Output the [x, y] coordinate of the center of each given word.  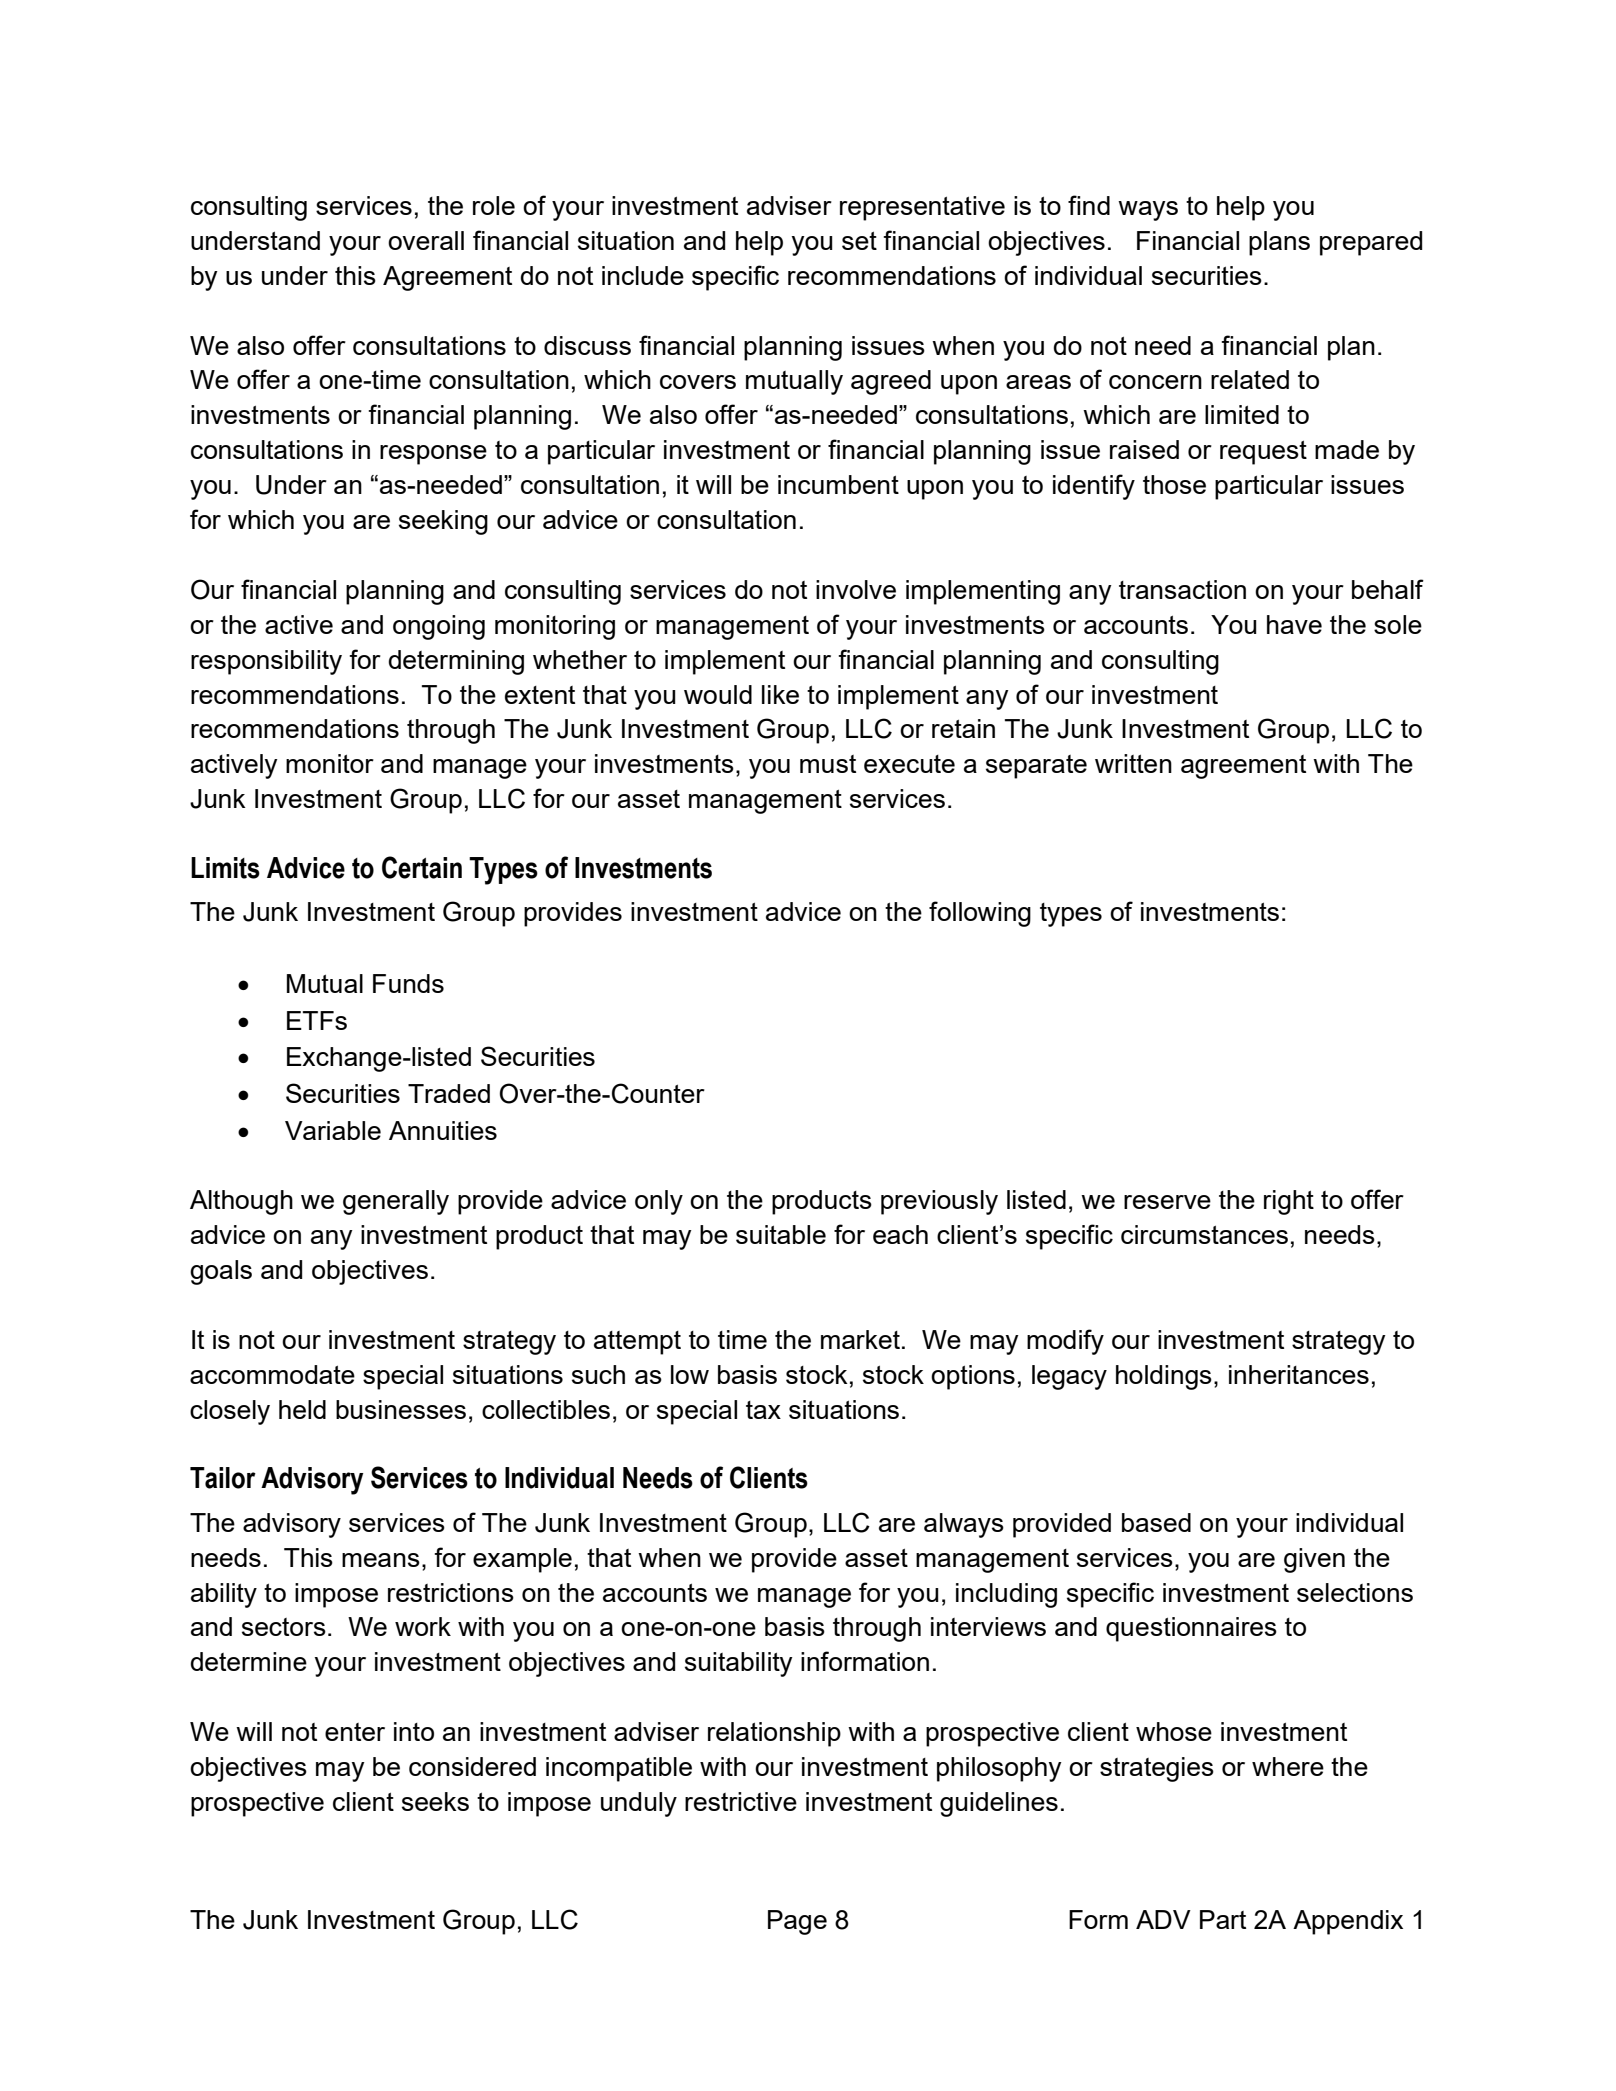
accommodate [272, 1374]
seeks [435, 1801]
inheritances [1299, 1374]
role [494, 205]
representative [922, 208]
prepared [1371, 243]
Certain [422, 867]
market [860, 1339]
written [1133, 763]
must [828, 764]
